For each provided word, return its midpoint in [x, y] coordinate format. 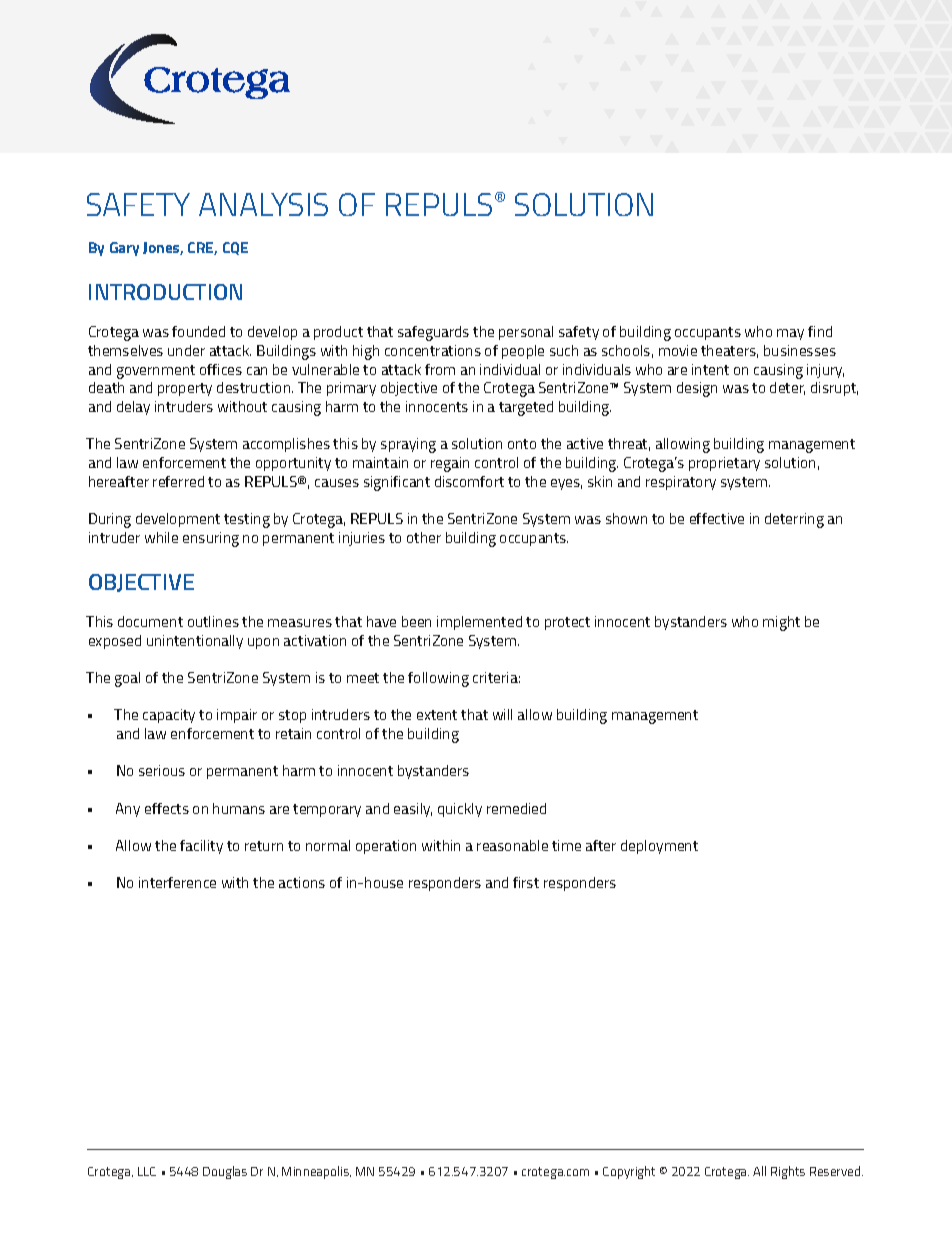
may [790, 334]
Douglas [225, 1172]
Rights [788, 1172]
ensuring [211, 539]
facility [201, 847]
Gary [124, 249]
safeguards [433, 333]
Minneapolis [316, 1172]
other [424, 537]
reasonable [512, 845]
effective [717, 518]
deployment [659, 847]
